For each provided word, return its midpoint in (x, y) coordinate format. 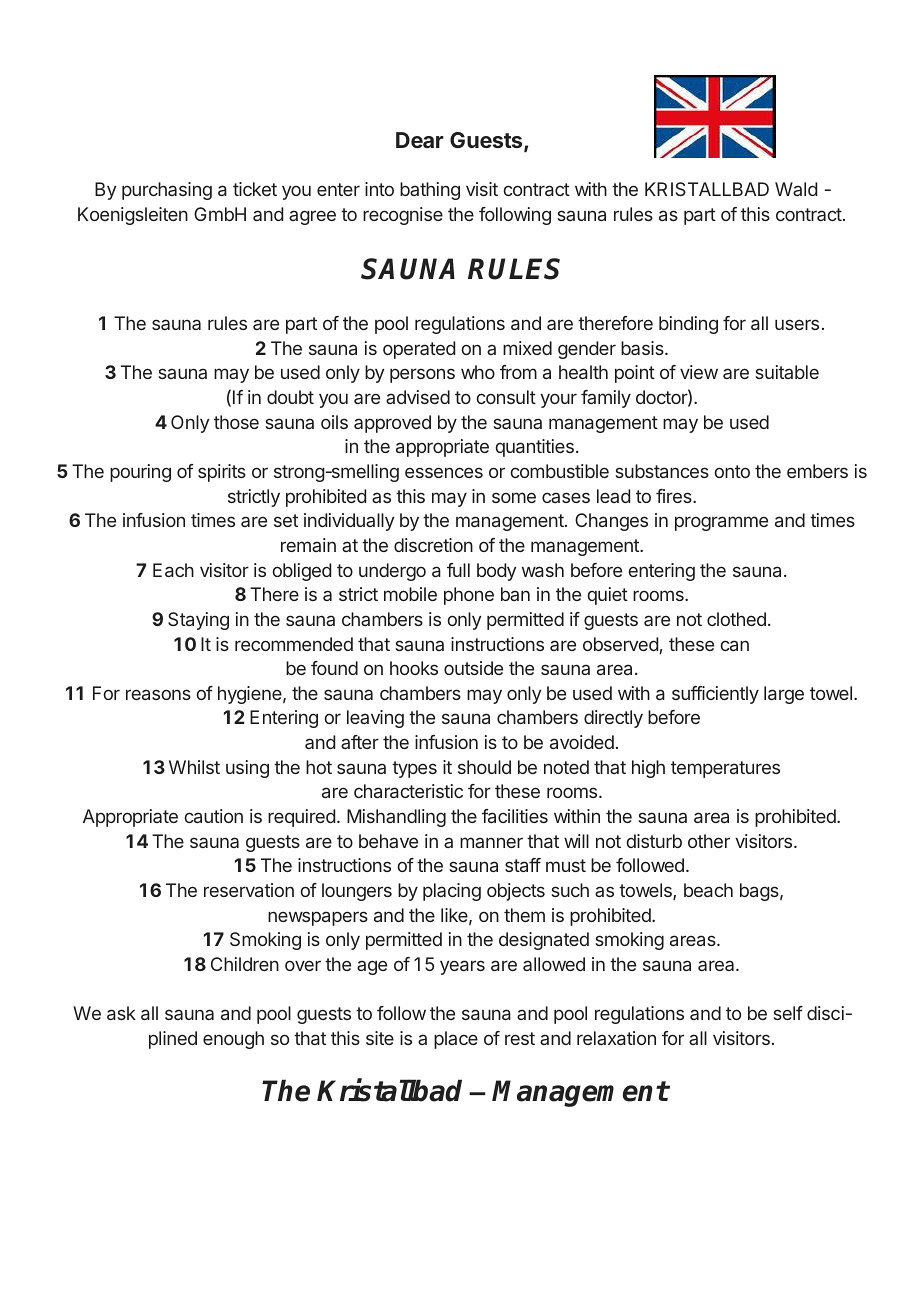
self (788, 1013)
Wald (796, 189)
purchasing (167, 191)
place (456, 1040)
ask (121, 1013)
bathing (430, 191)
